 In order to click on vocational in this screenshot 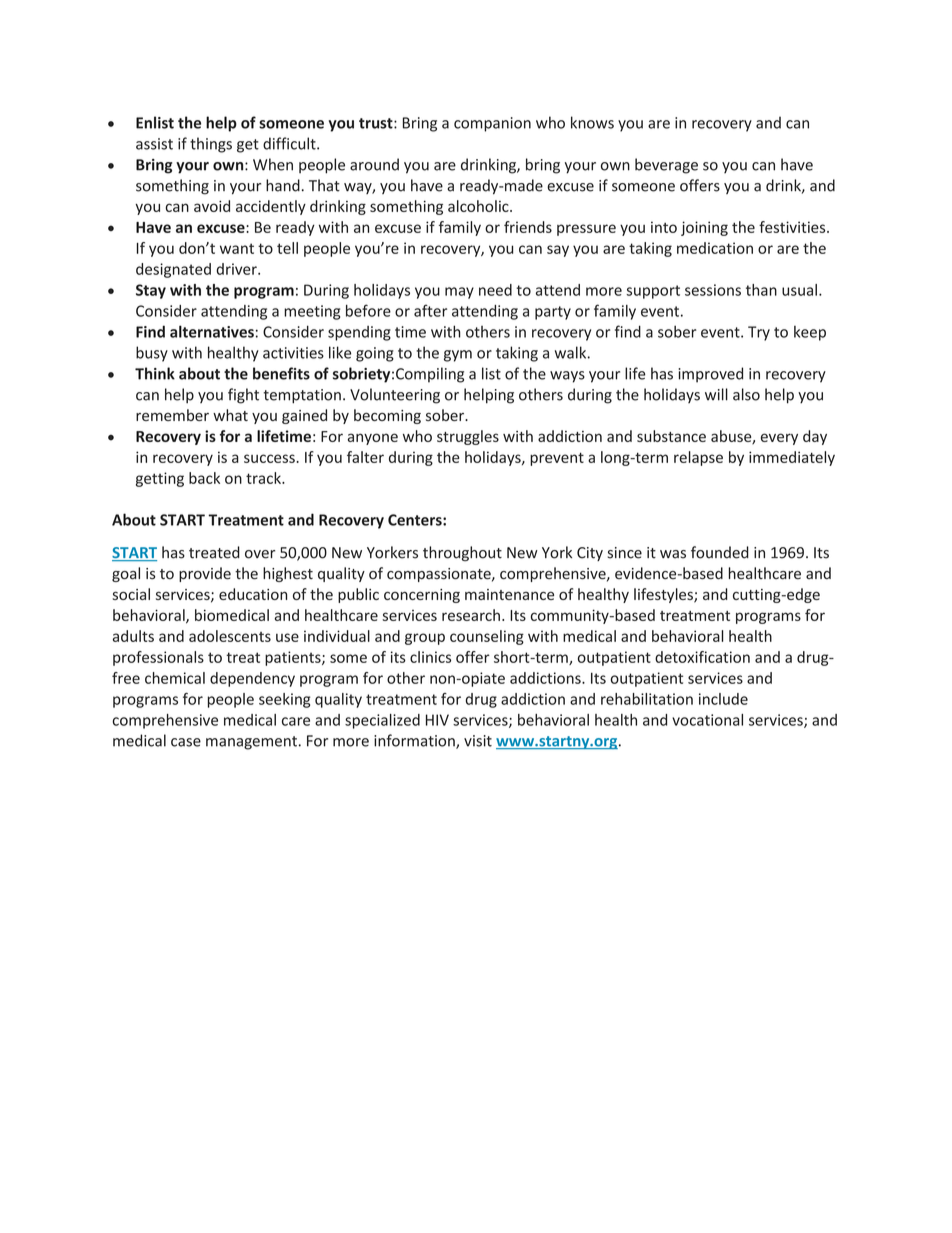, I will do `click(707, 720)`.
